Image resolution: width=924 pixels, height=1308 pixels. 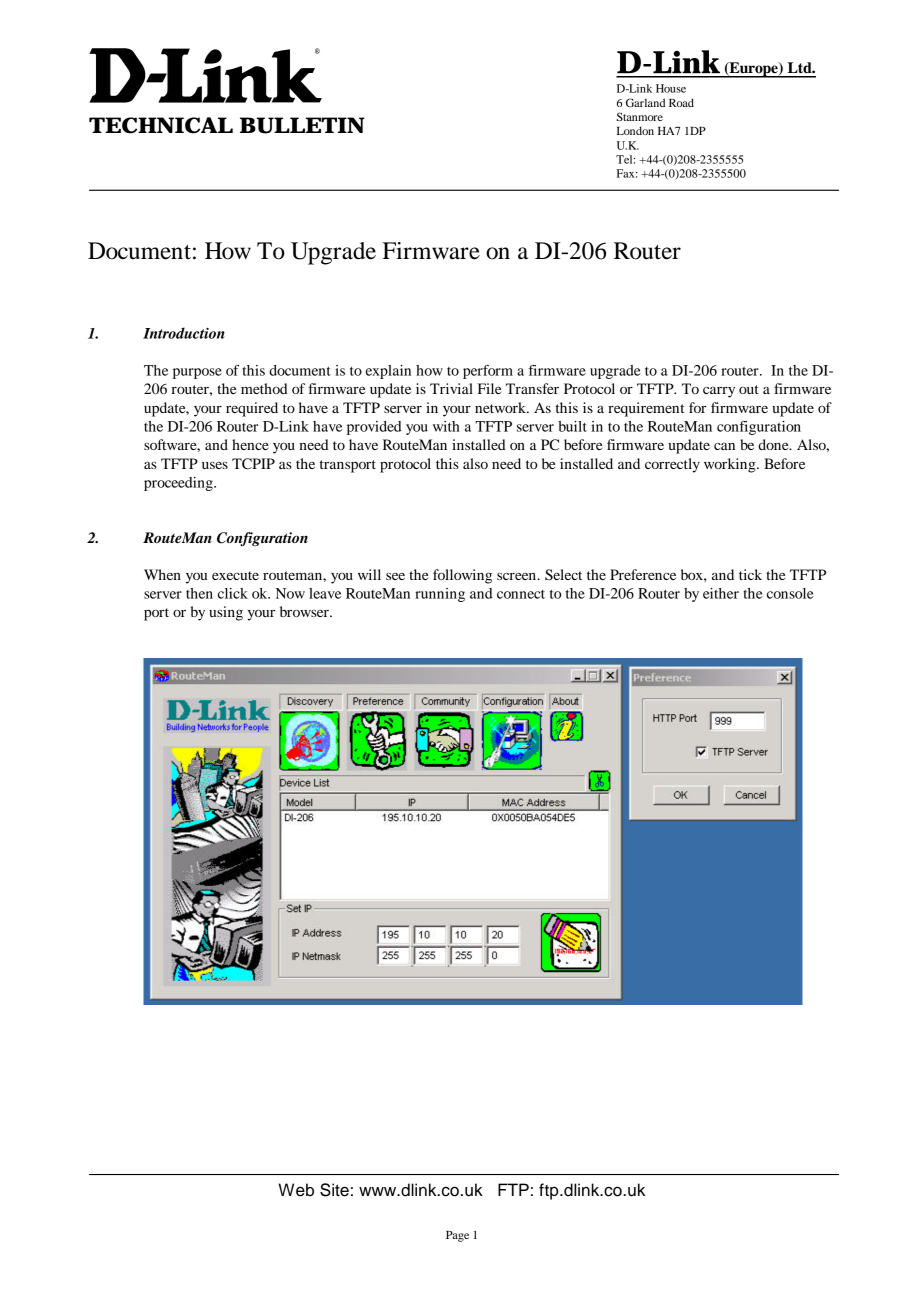 What do you see at coordinates (635, 130) in the screenshot?
I see `London` at bounding box center [635, 130].
